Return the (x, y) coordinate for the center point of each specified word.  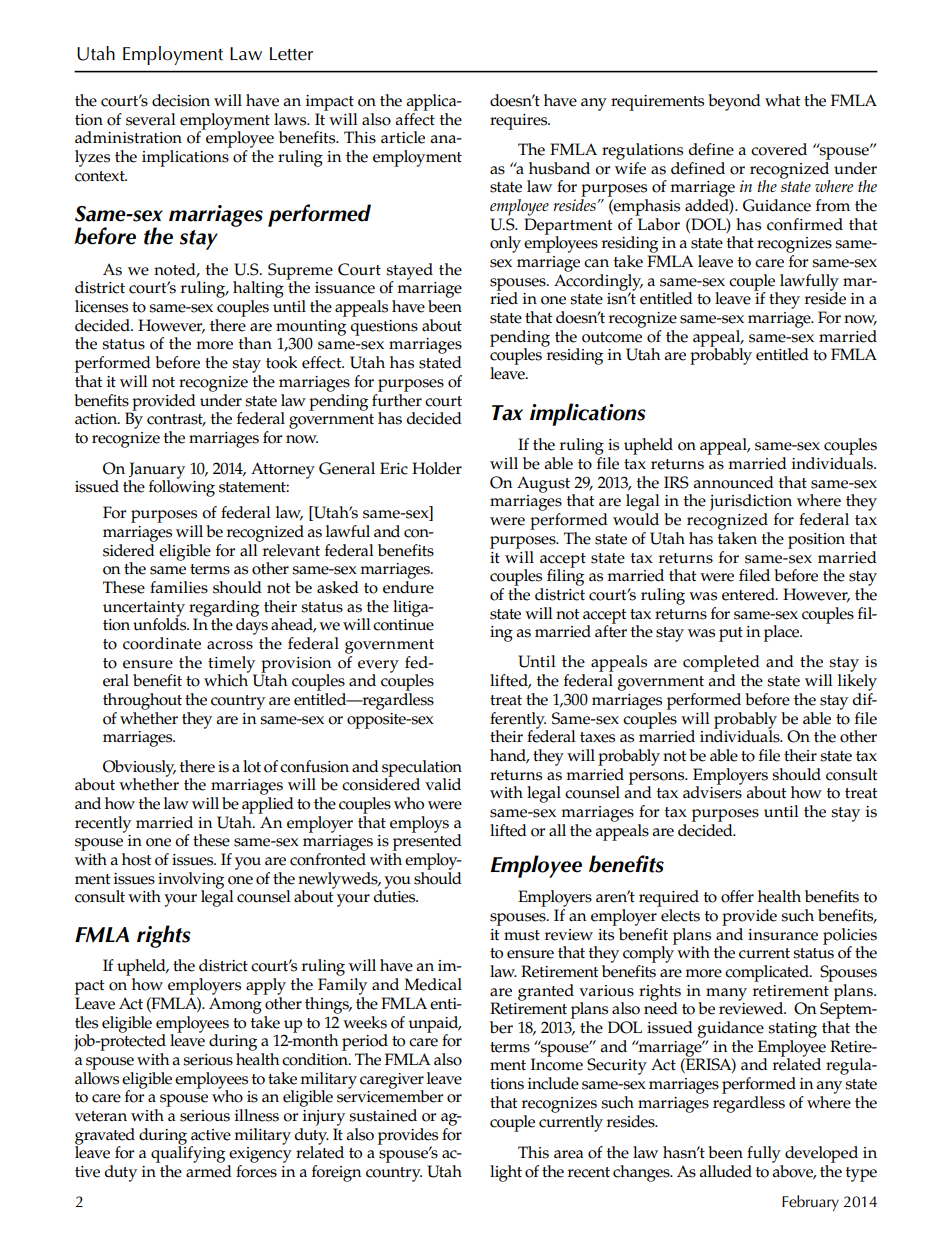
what (782, 100)
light (506, 1173)
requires (520, 122)
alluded (725, 1171)
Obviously (139, 769)
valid (443, 784)
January (156, 471)
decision (181, 100)
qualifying (188, 1153)
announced (733, 482)
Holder (437, 468)
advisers (712, 791)
